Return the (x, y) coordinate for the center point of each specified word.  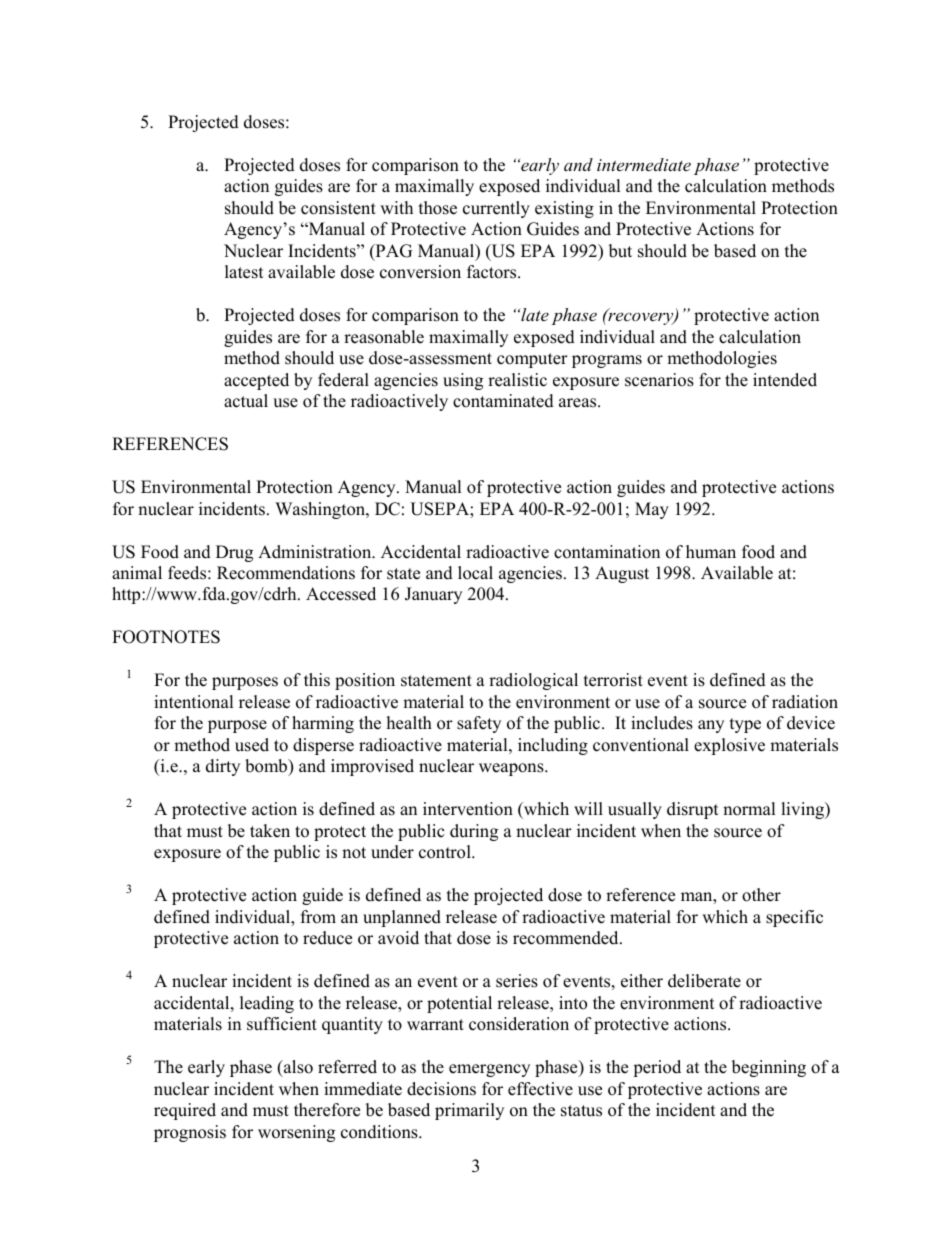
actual (246, 401)
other (761, 895)
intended (785, 380)
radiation (805, 702)
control (446, 852)
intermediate (644, 164)
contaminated (503, 401)
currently (496, 209)
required (185, 1111)
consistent (338, 208)
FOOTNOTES (166, 637)
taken (270, 831)
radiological (533, 681)
